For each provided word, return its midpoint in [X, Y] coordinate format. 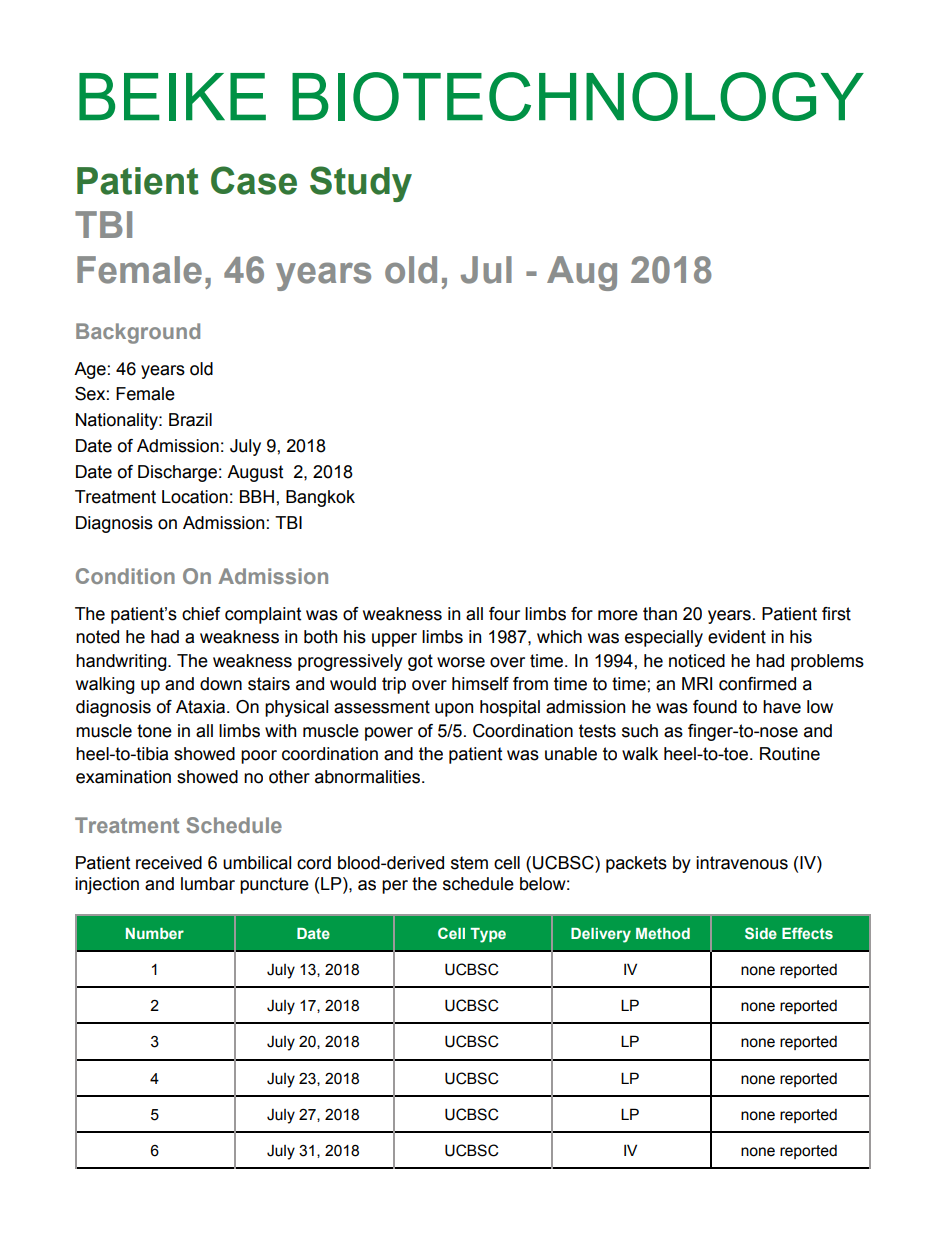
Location [195, 497]
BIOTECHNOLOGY [578, 96]
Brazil [190, 420]
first [836, 614]
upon [454, 710]
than [660, 614]
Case [254, 180]
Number [155, 933]
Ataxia [202, 707]
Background [138, 333]
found [715, 707]
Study [361, 184]
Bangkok [320, 498]
